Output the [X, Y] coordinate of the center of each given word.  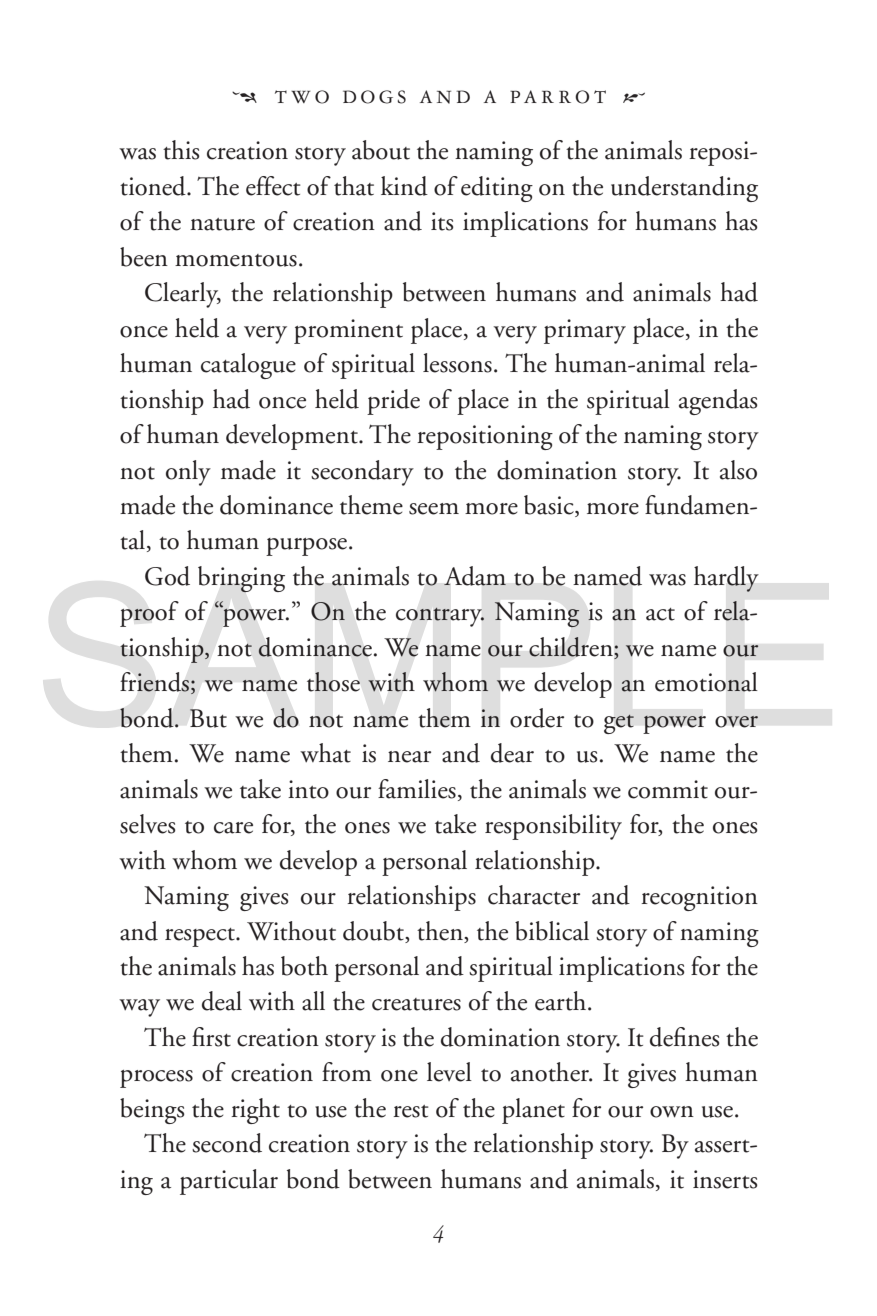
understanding [684, 189]
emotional [706, 682]
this [181, 150]
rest [411, 1111]
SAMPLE [439, 654]
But [208, 718]
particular [229, 1182]
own [672, 1112]
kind [404, 186]
